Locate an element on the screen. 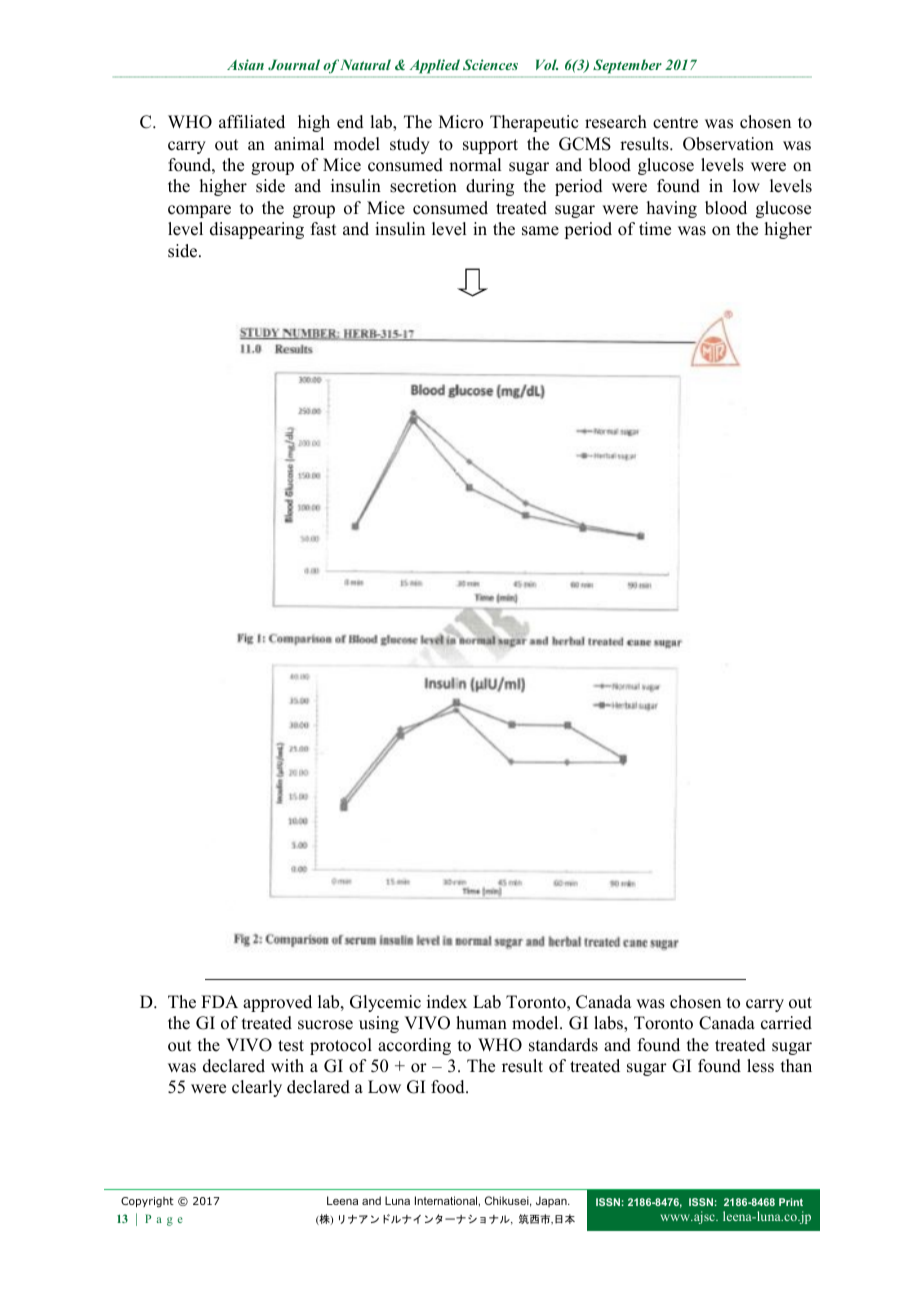  time is located at coordinates (655, 229).
